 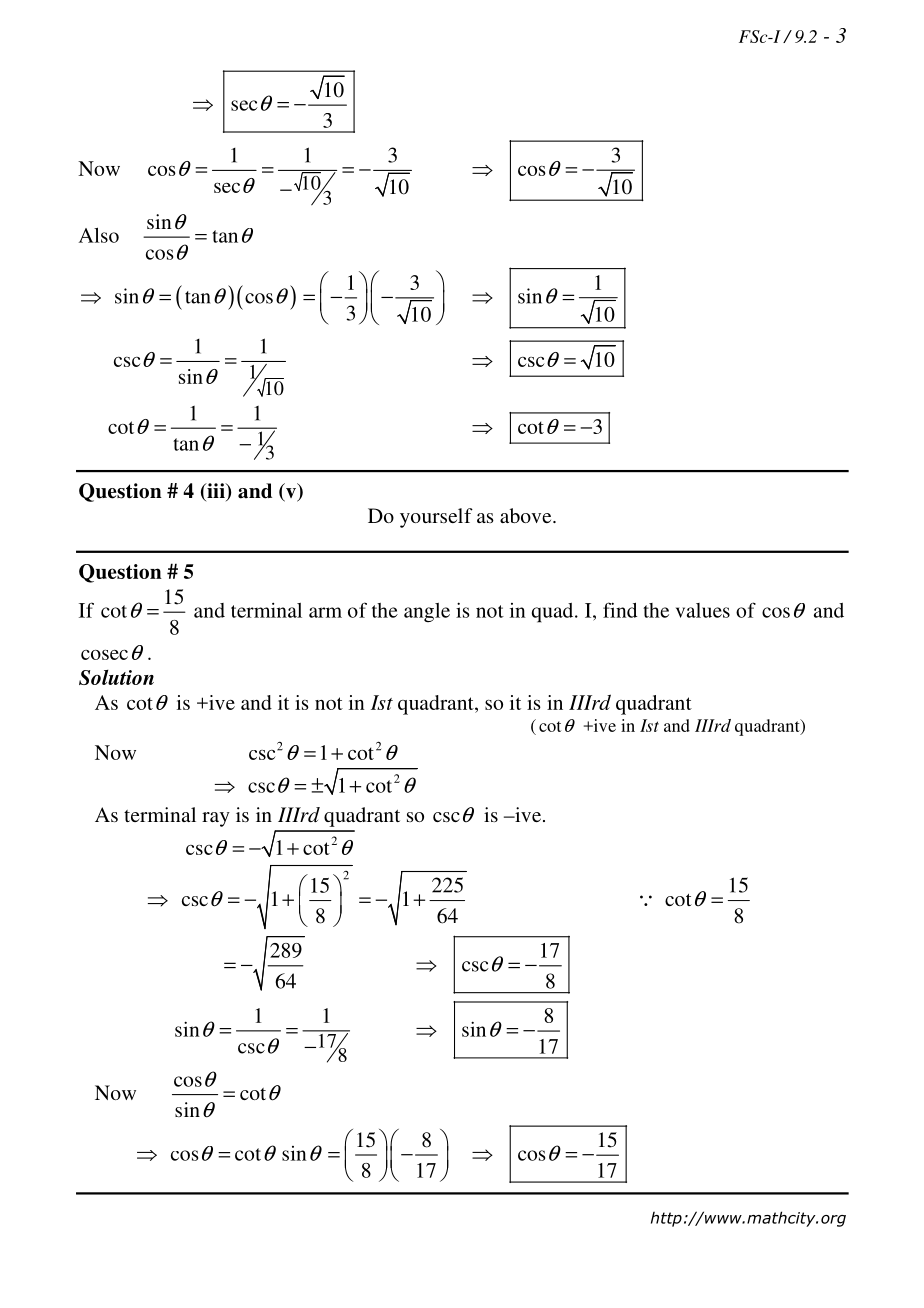 What do you see at coordinates (216, 819) in the screenshot?
I see `ray` at bounding box center [216, 819].
